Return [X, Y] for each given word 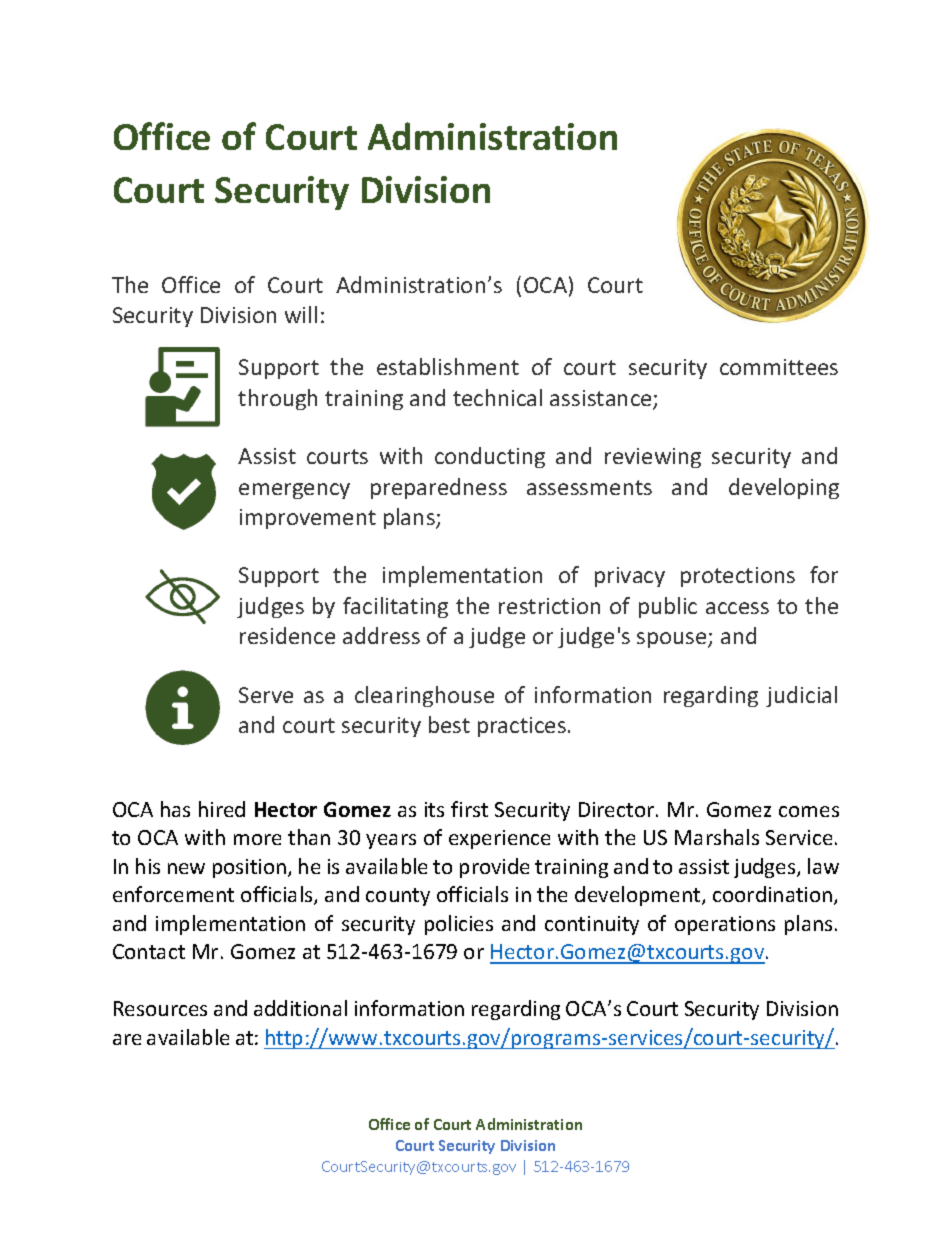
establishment [448, 366]
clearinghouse [424, 696]
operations [725, 925]
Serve [266, 695]
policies [459, 925]
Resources [160, 1008]
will [301, 314]
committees [779, 367]
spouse [673, 640]
